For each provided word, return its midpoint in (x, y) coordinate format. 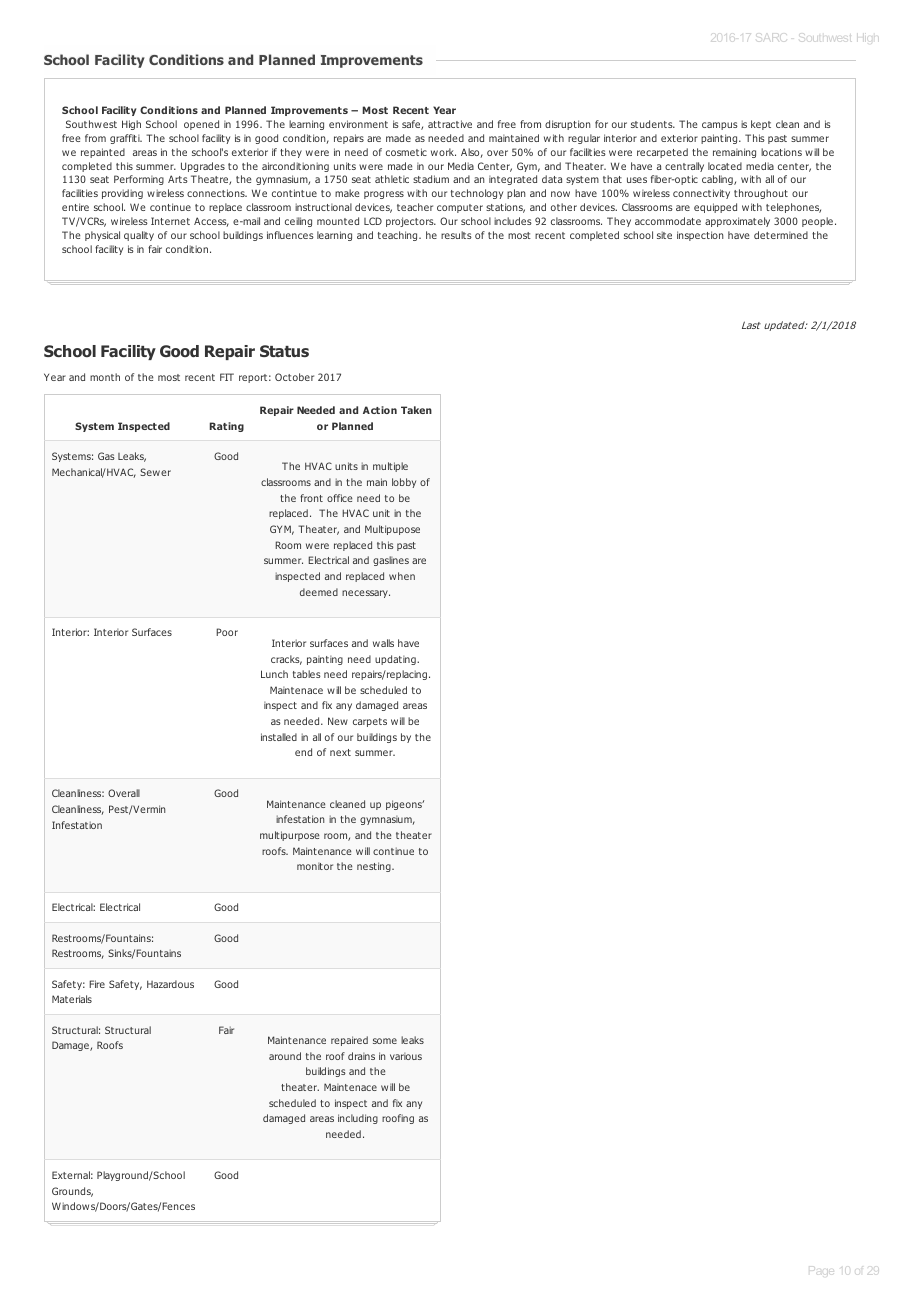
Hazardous (170, 984)
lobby (404, 483)
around (285, 1056)
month (105, 377)
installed (279, 737)
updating (396, 660)
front (311, 498)
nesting (375, 867)
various (406, 1056)
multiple (390, 467)
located (725, 166)
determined (781, 235)
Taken (416, 410)
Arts (178, 179)
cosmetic (406, 152)
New (338, 721)
